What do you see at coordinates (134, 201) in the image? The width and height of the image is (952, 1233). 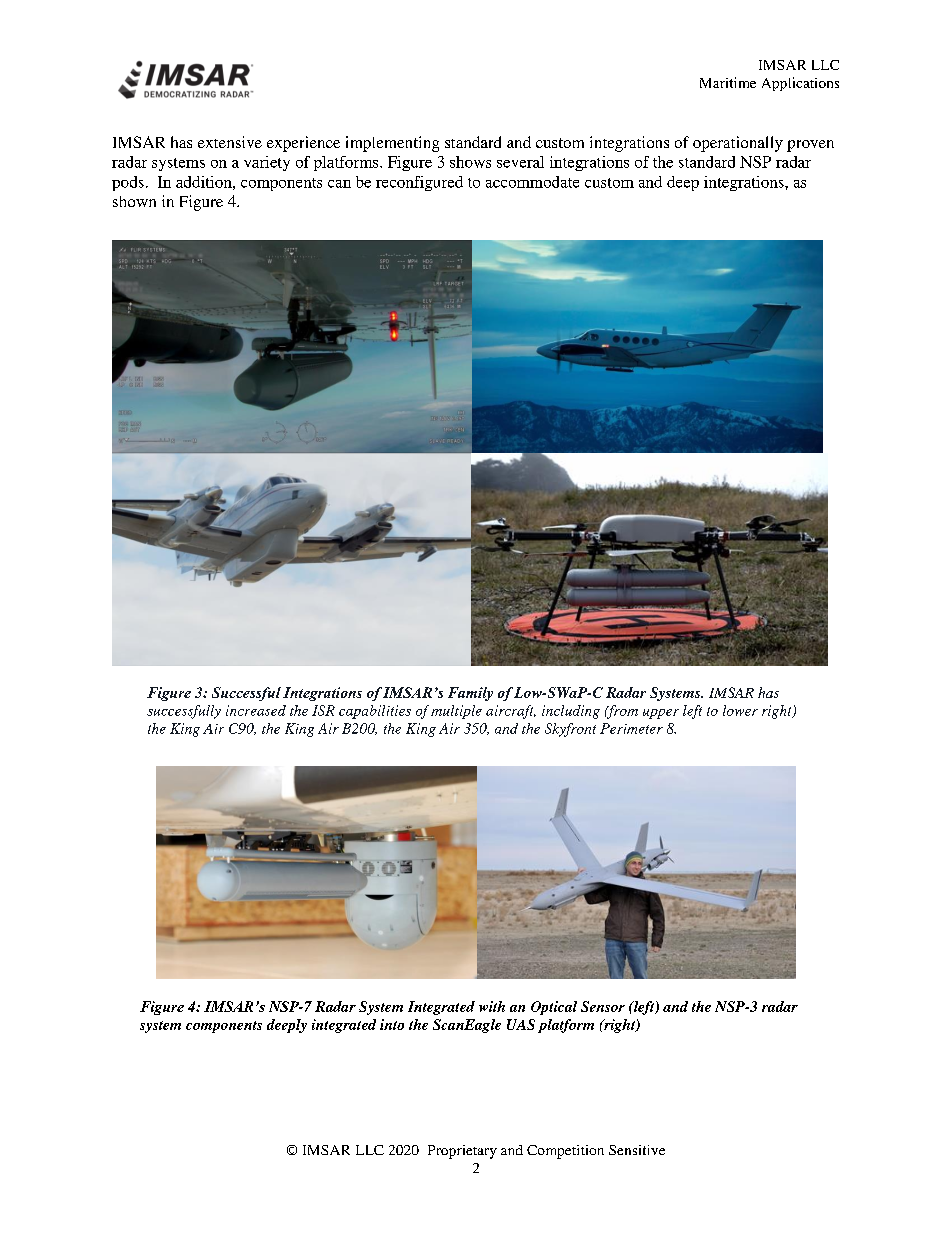 I see `shown` at bounding box center [134, 201].
